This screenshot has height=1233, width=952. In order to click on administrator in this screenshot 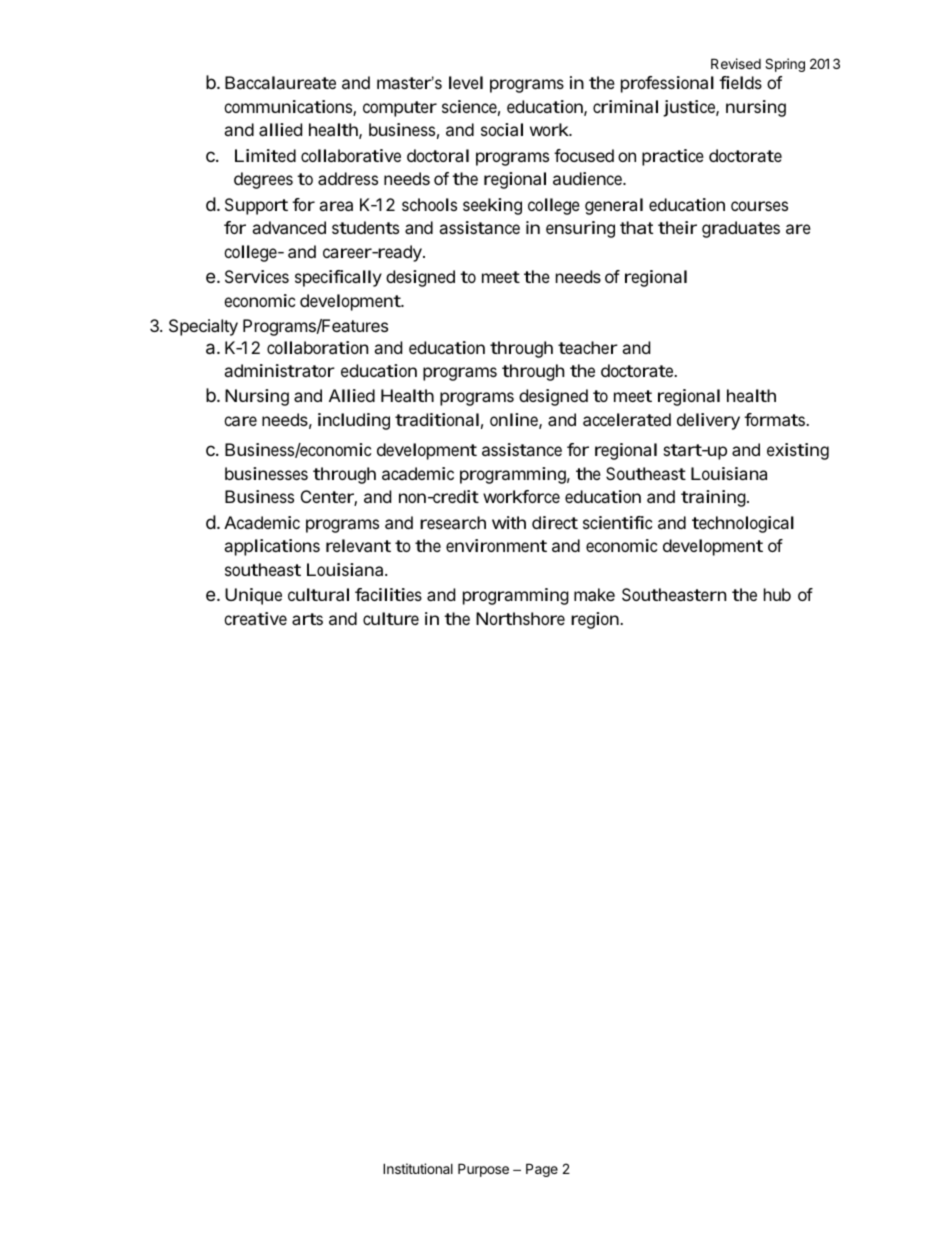, I will do `click(279, 370)`.
